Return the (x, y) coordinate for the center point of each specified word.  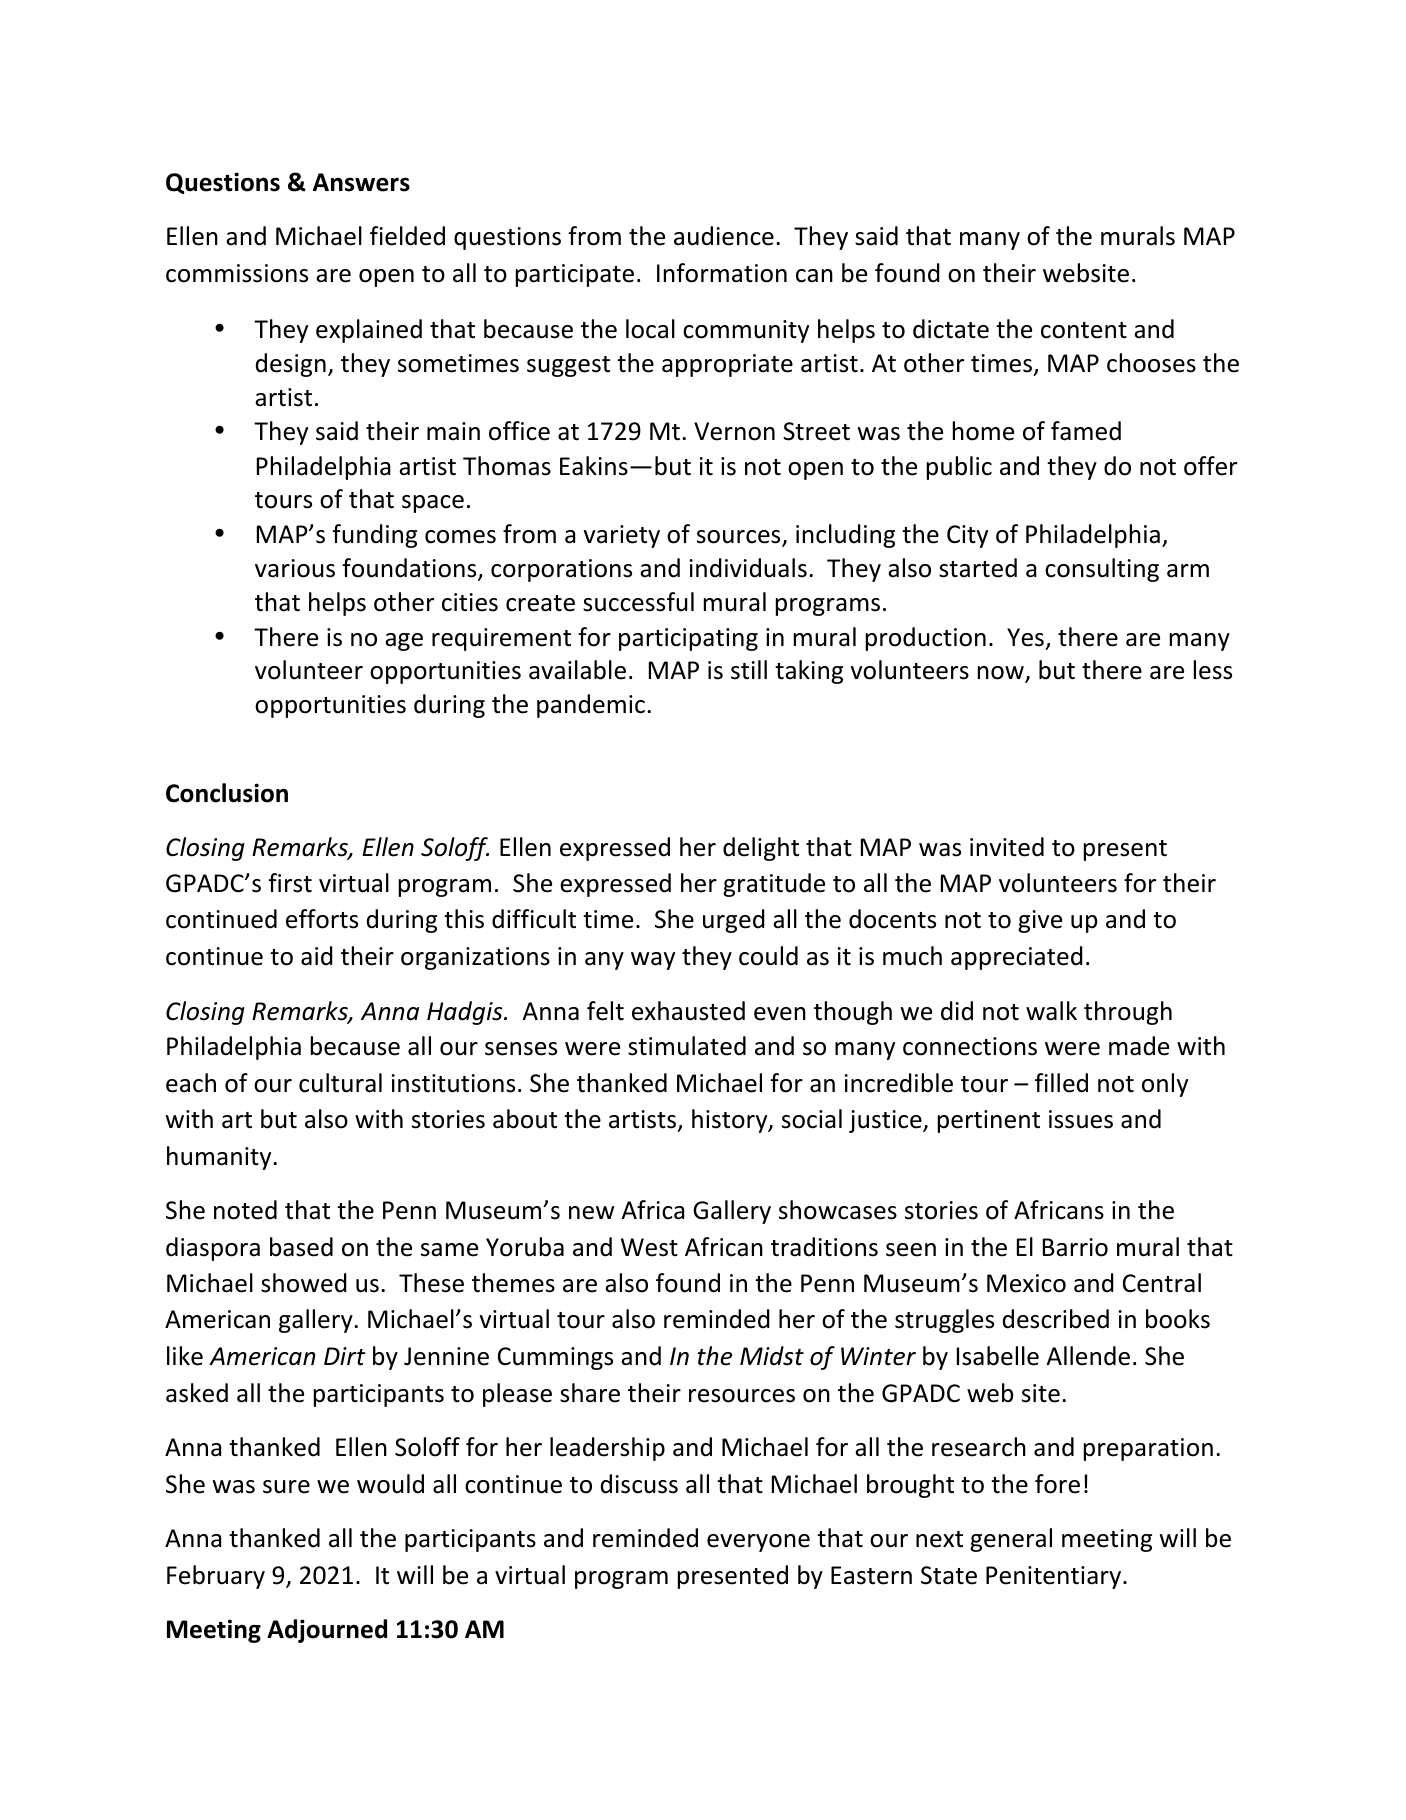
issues (1081, 1119)
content (1084, 330)
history (731, 1121)
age (404, 642)
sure (286, 1487)
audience (724, 236)
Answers (361, 182)
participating (688, 639)
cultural (340, 1083)
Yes (1025, 637)
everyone (758, 1543)
